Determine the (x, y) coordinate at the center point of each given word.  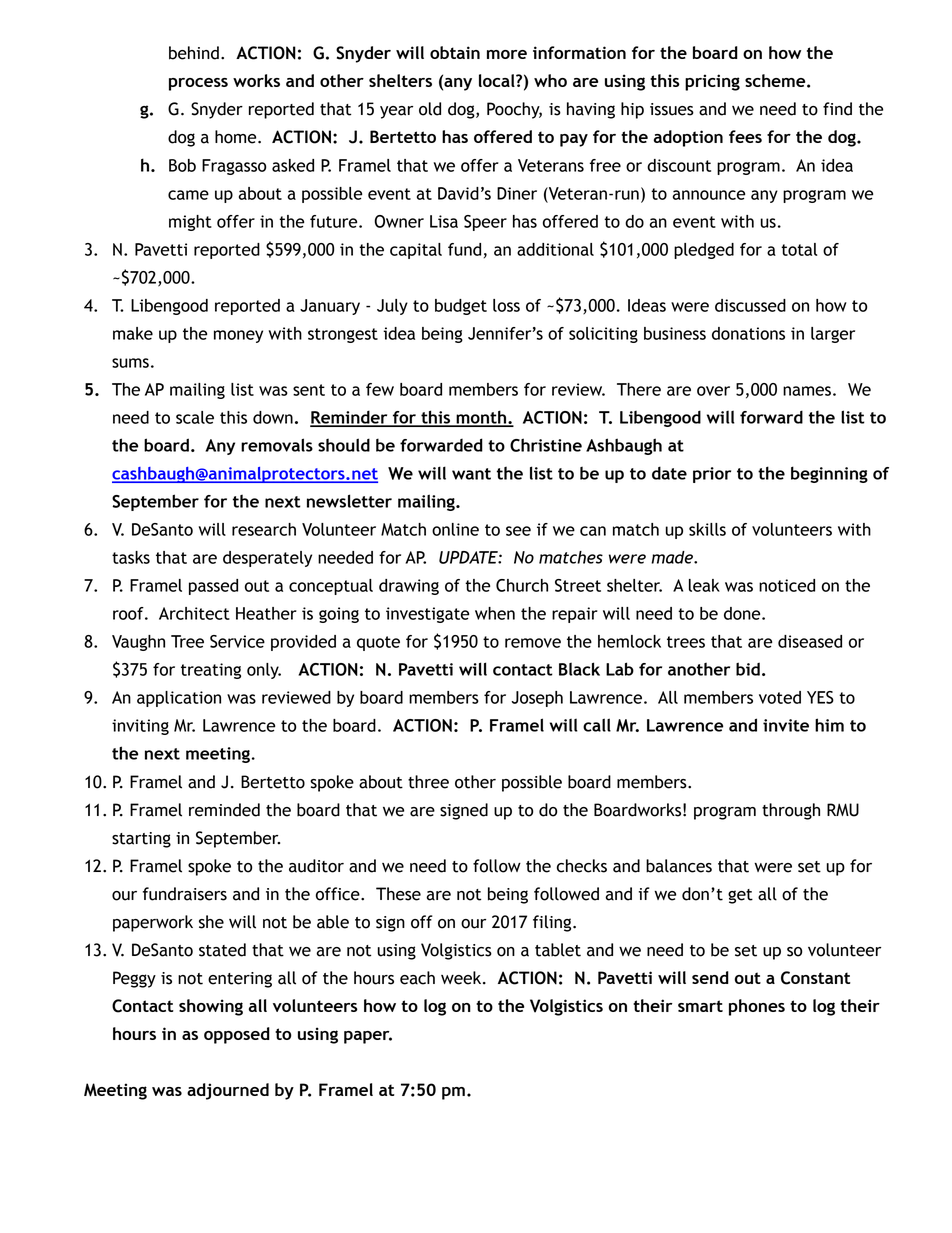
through (791, 811)
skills (707, 529)
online (455, 529)
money (238, 336)
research (264, 529)
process (198, 84)
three (428, 782)
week (462, 978)
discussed (750, 305)
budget (461, 307)
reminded (224, 810)
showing (211, 1007)
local (498, 80)
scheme (776, 80)
